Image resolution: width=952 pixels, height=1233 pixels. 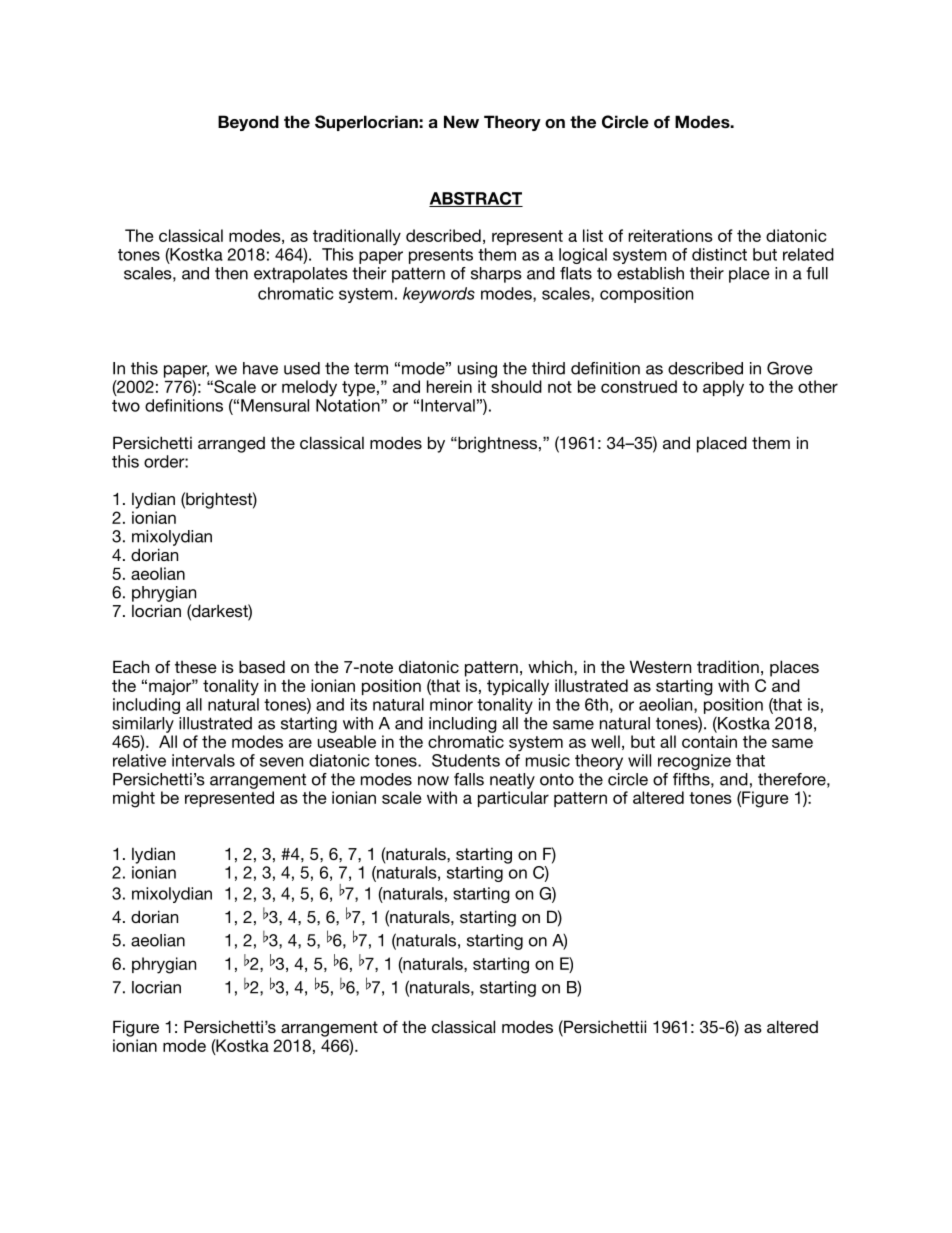 I want to click on Western, so click(x=660, y=666).
